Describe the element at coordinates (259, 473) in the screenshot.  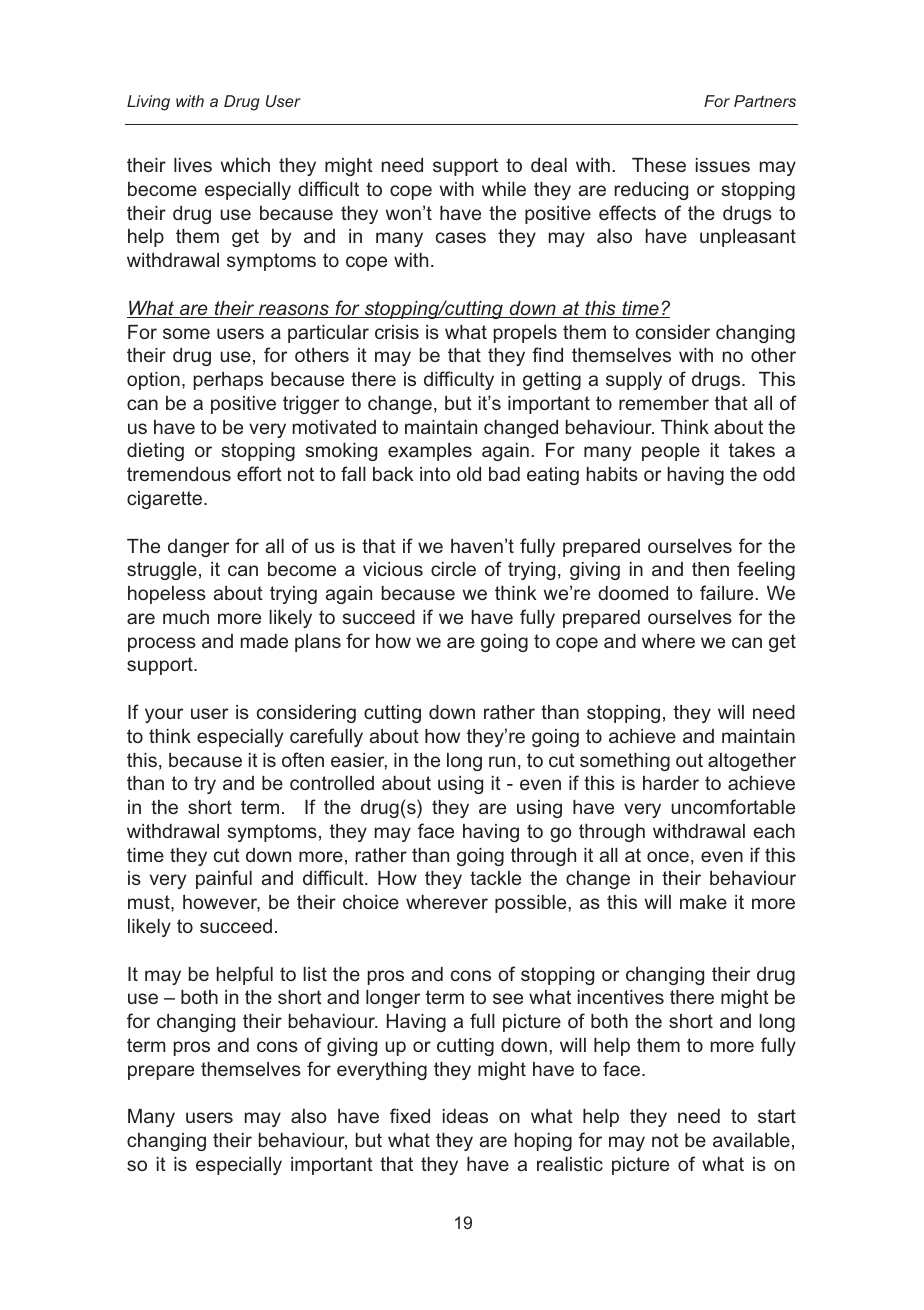
I see `effort` at that location.
